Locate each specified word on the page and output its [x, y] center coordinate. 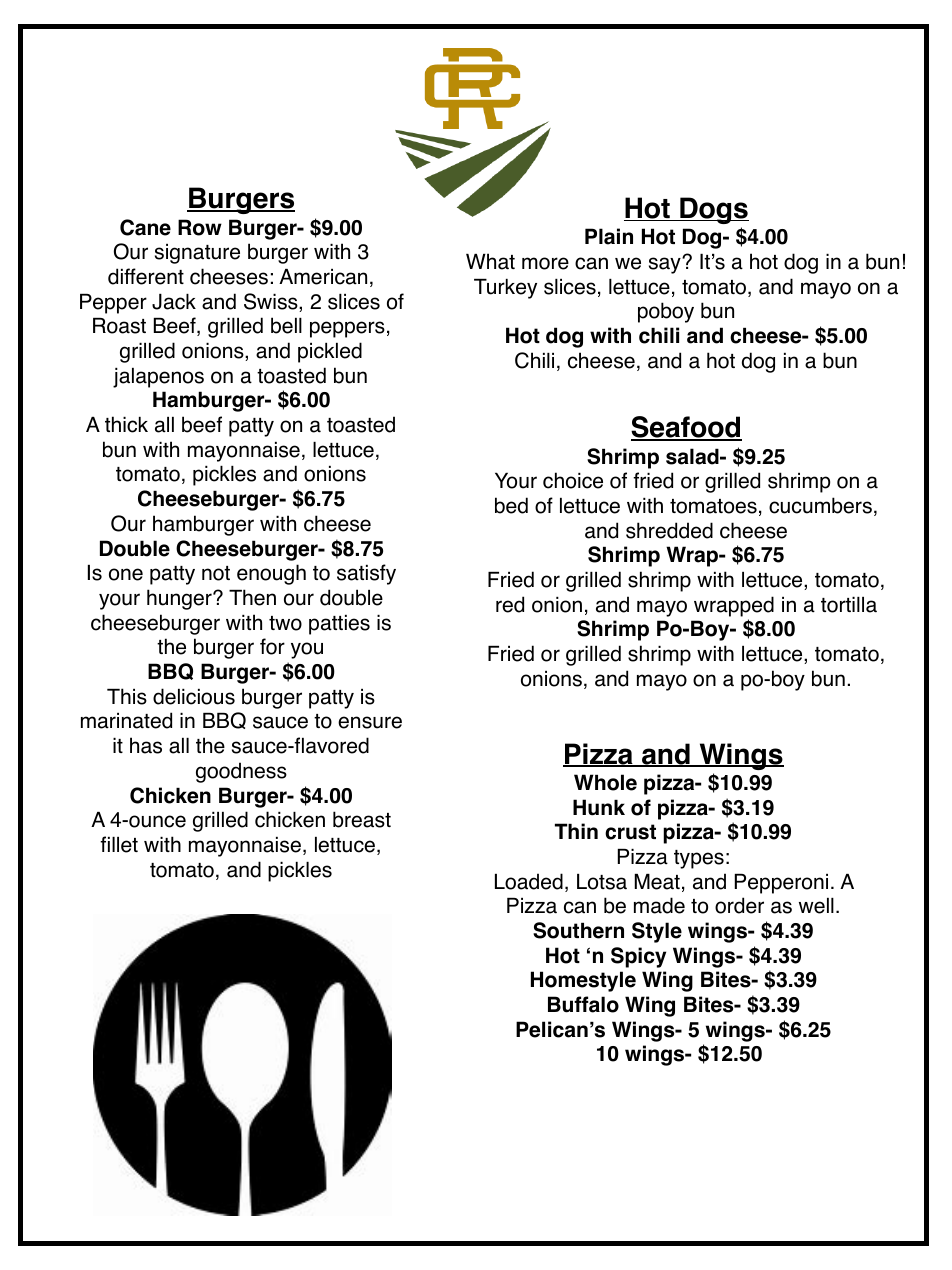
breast [362, 819]
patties [339, 625]
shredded [669, 530]
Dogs [713, 210]
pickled [330, 352]
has [146, 745]
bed [511, 505]
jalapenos [158, 378]
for [272, 646]
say [666, 265]
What [490, 261]
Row [200, 227]
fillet [119, 844]
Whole [605, 782]
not [216, 573]
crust [630, 832]
